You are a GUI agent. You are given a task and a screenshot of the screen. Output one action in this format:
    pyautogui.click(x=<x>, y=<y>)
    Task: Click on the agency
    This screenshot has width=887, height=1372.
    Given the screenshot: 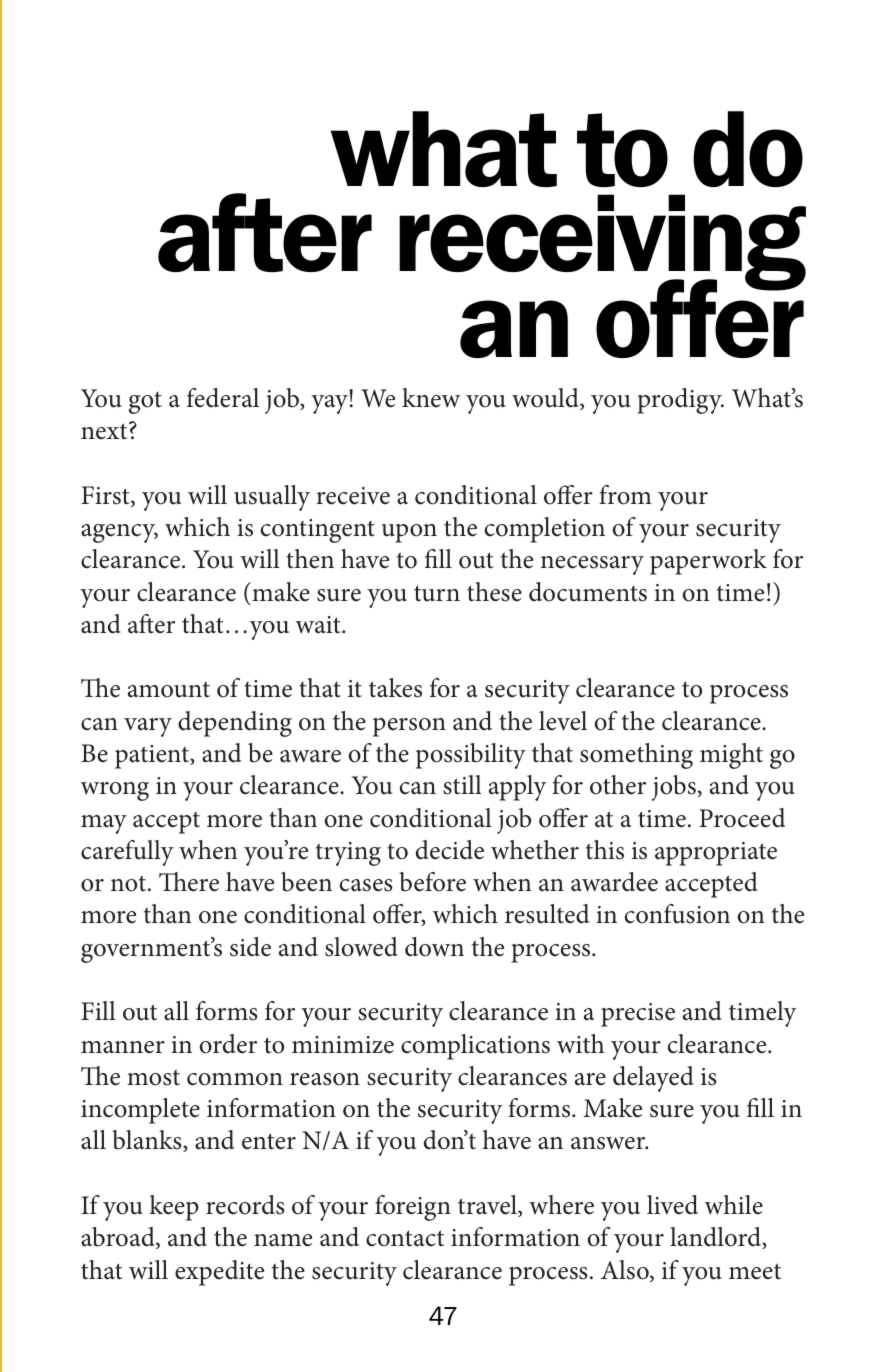 What is the action you would take?
    pyautogui.click(x=119, y=533)
